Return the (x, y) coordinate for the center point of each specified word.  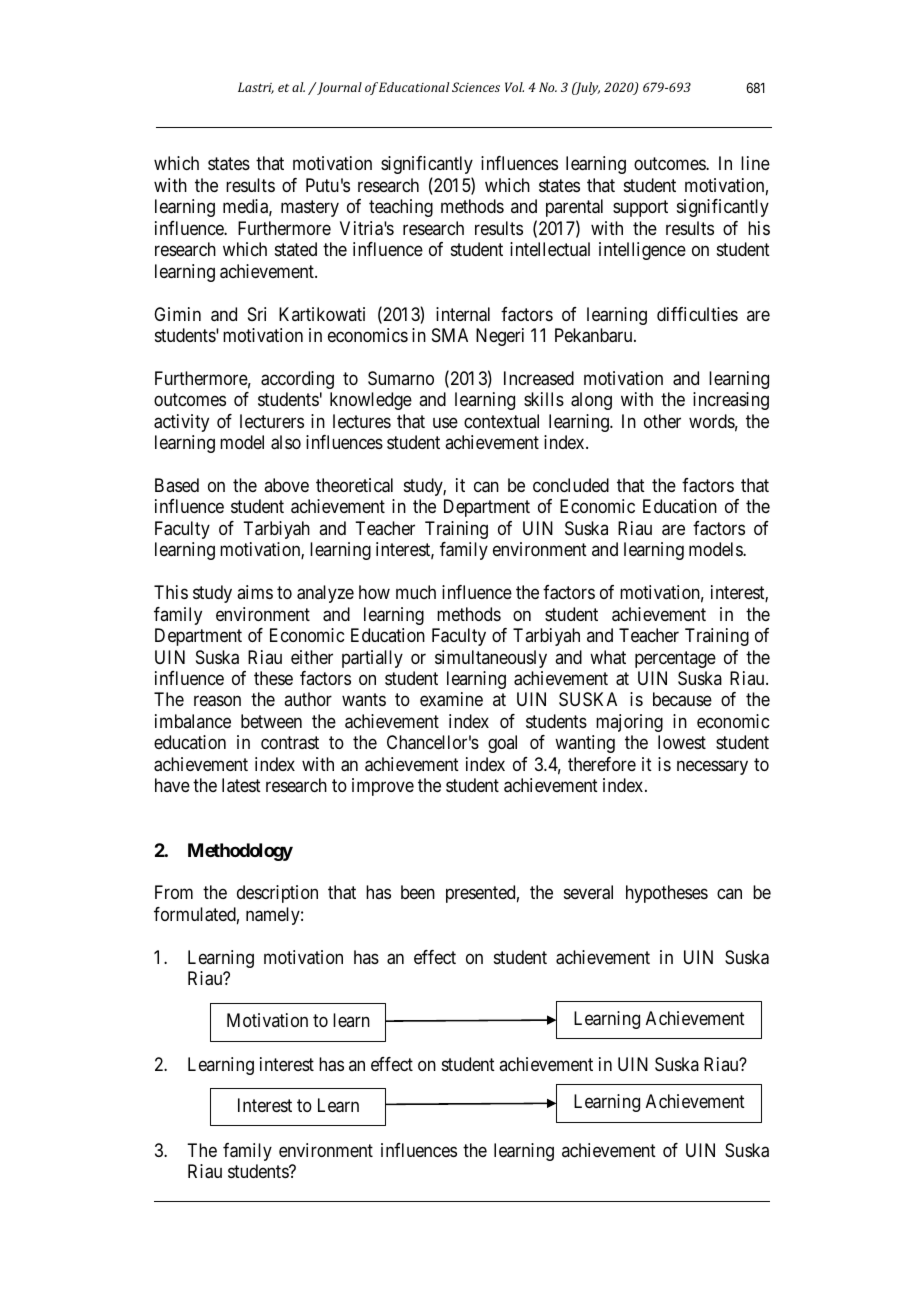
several (588, 892)
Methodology (240, 852)
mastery (310, 209)
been (418, 892)
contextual (501, 421)
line (755, 163)
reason (217, 701)
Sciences (476, 87)
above (286, 485)
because (682, 699)
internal (463, 314)
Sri (257, 314)
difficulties (697, 314)
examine (451, 699)
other (662, 421)
